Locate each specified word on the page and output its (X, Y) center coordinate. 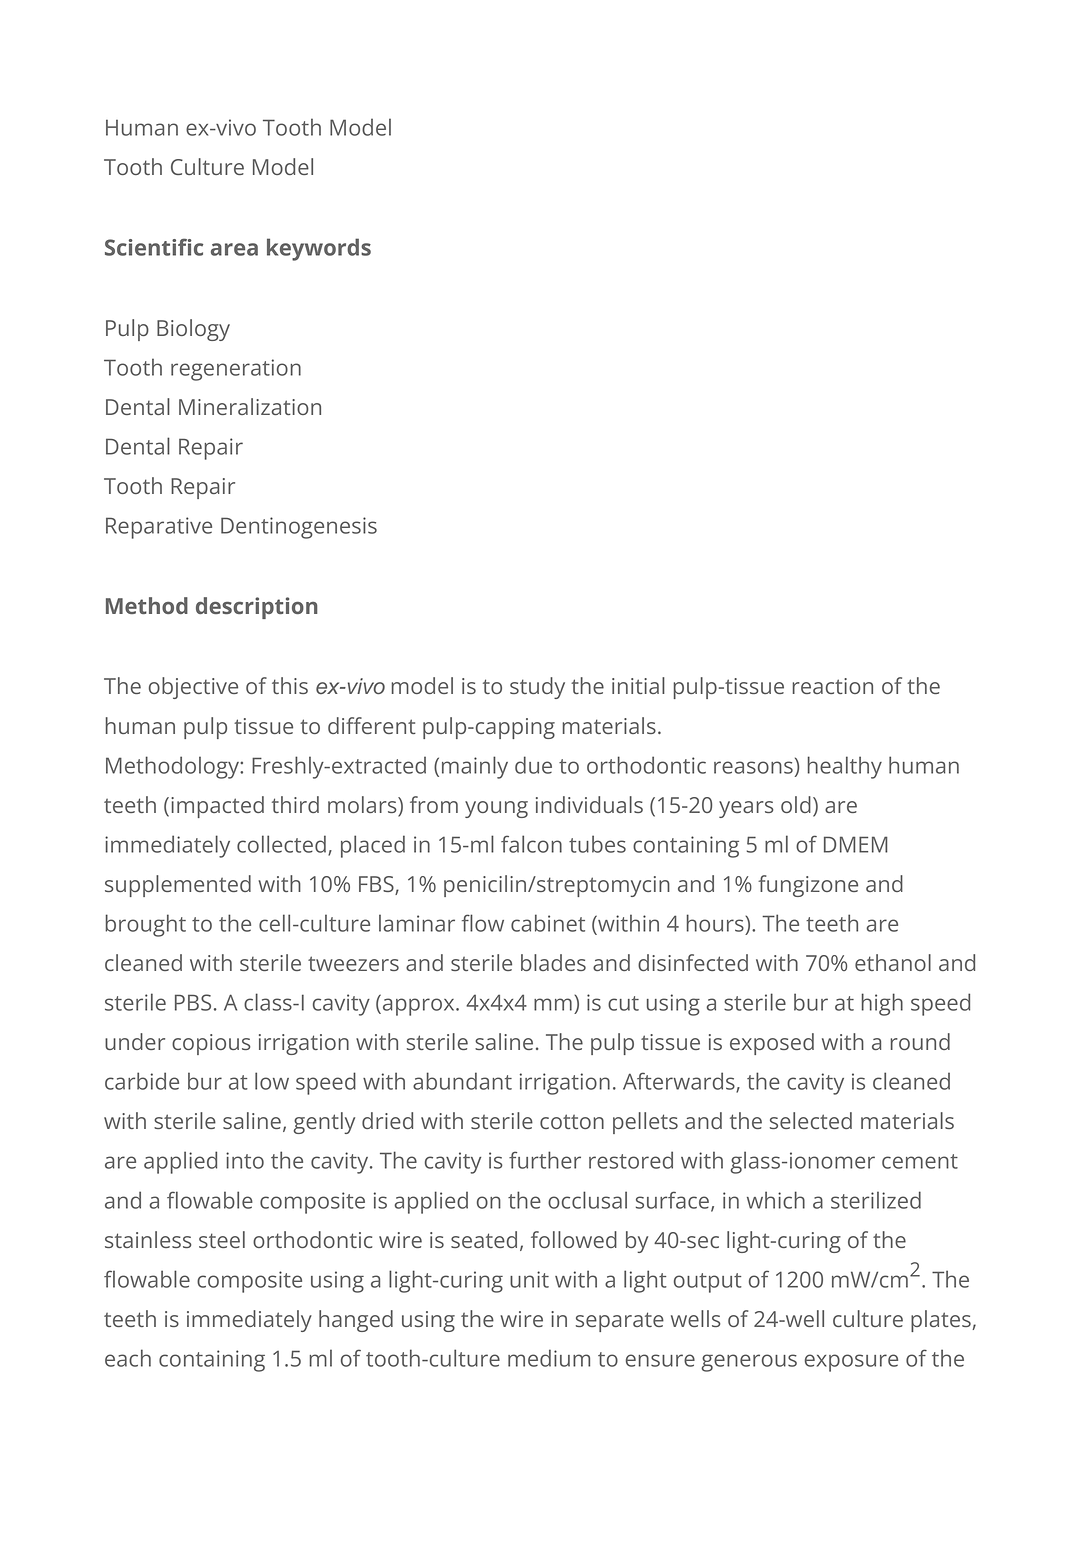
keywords (319, 249)
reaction (832, 686)
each (128, 1358)
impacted (217, 807)
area (234, 249)
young (496, 809)
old (796, 804)
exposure (851, 1363)
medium (549, 1358)
